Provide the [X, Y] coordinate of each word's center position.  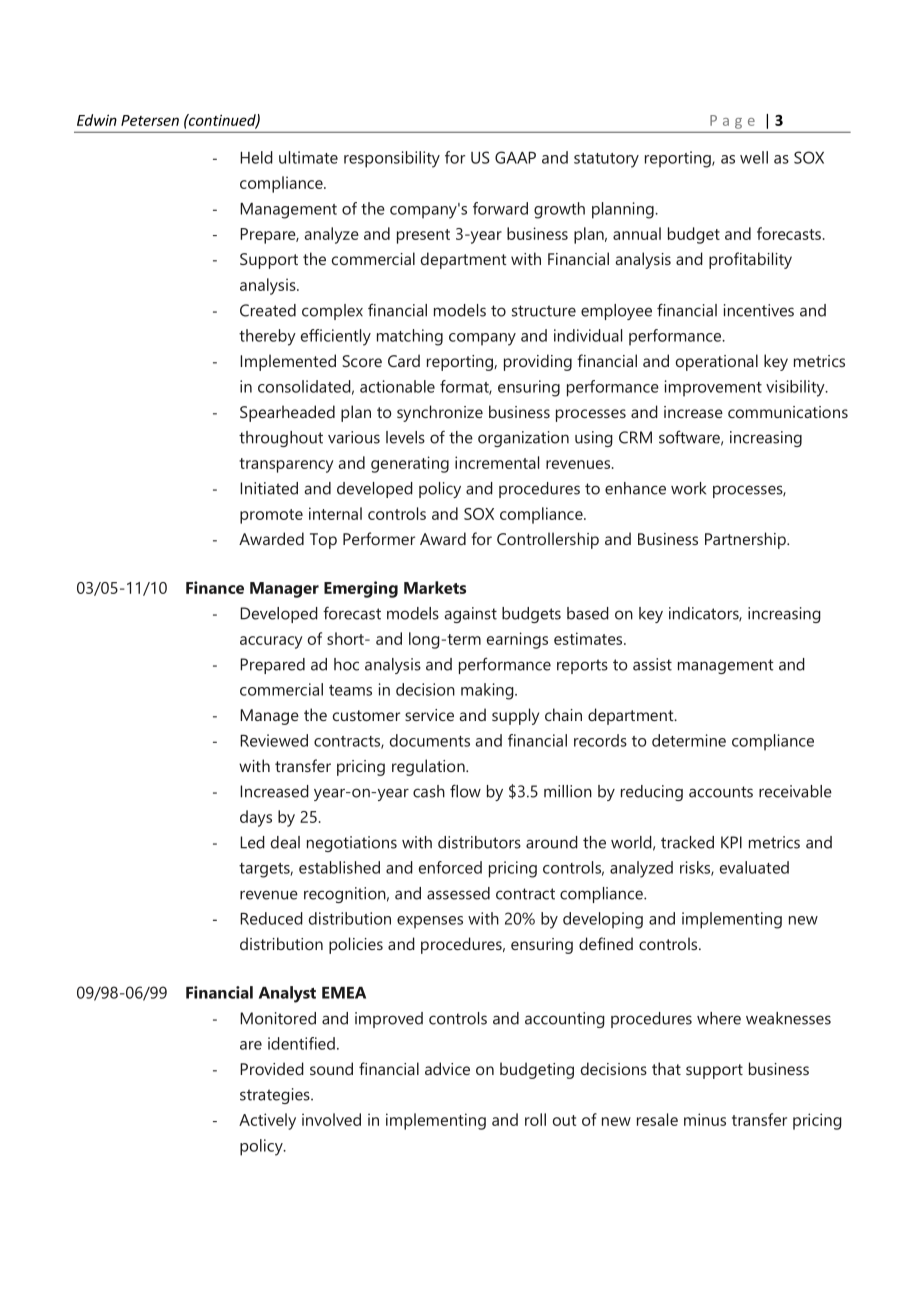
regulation [429, 767]
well [754, 157]
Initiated [269, 488]
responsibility [392, 159]
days [256, 818]
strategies [276, 1096]
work [688, 488]
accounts [721, 792]
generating [410, 464]
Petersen [150, 120]
